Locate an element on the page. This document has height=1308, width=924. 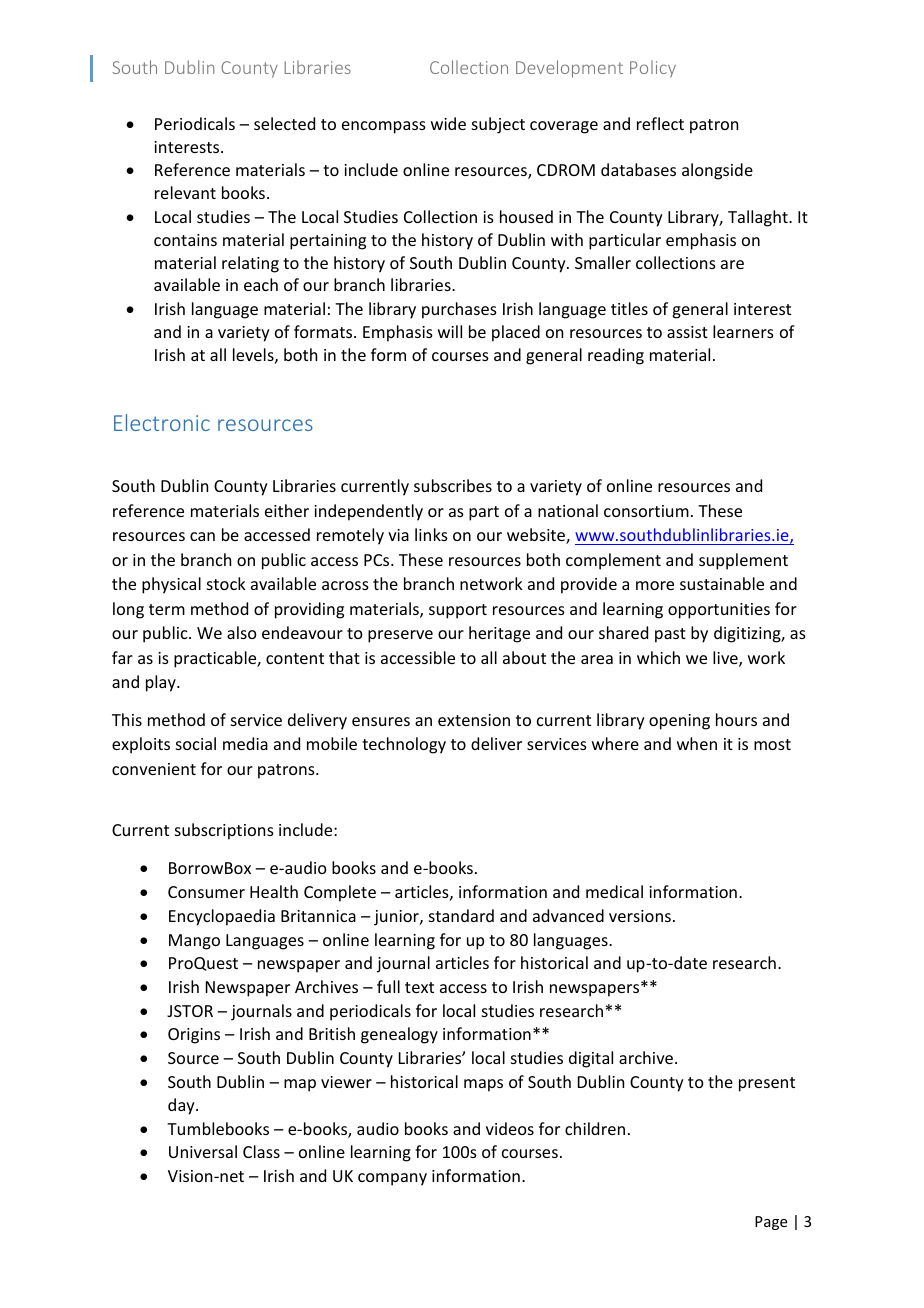
standard is located at coordinates (461, 915).
